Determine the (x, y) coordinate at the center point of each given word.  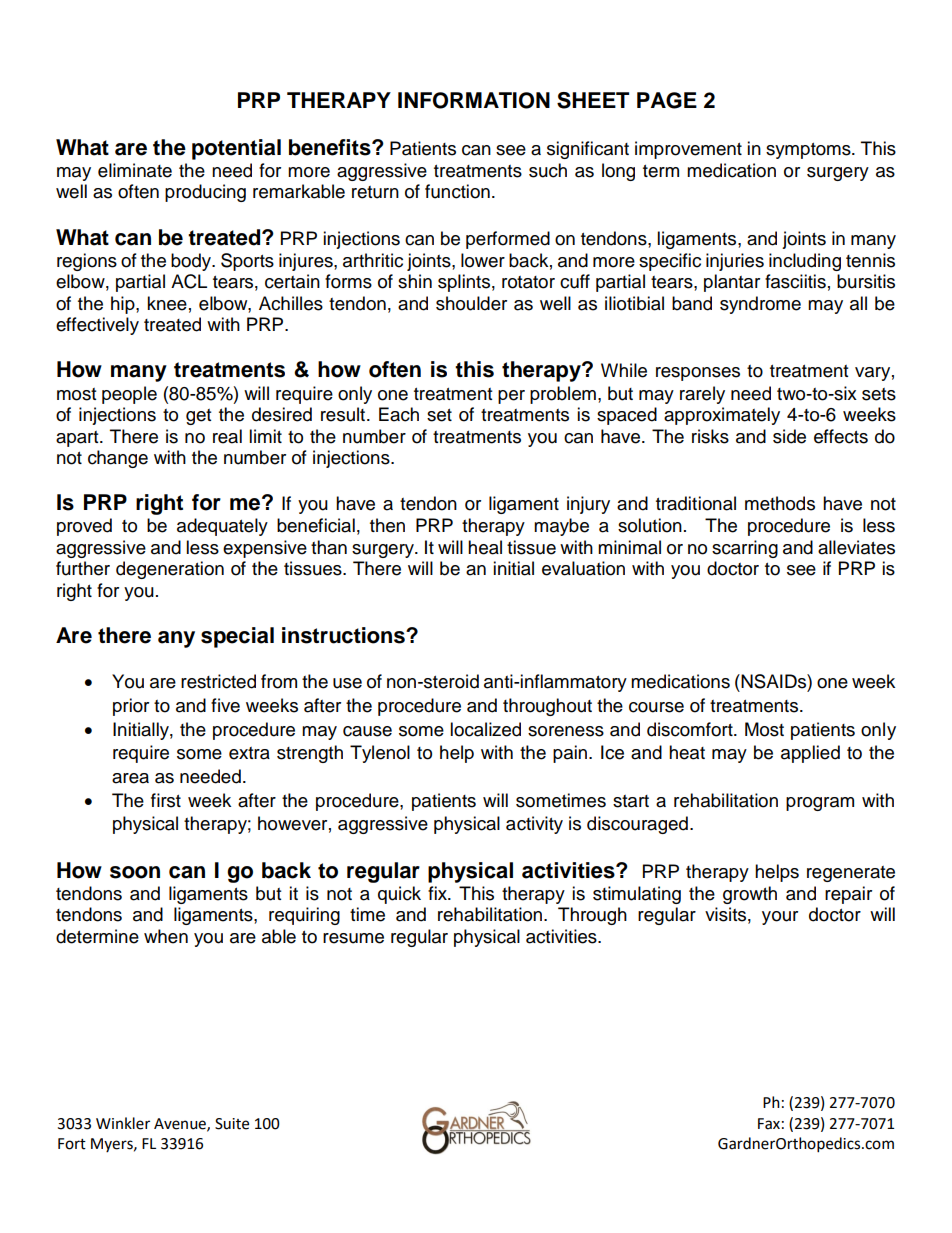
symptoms (809, 151)
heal (485, 547)
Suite (232, 1124)
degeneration (170, 570)
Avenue (181, 1124)
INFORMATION (474, 100)
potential (236, 149)
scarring (745, 549)
